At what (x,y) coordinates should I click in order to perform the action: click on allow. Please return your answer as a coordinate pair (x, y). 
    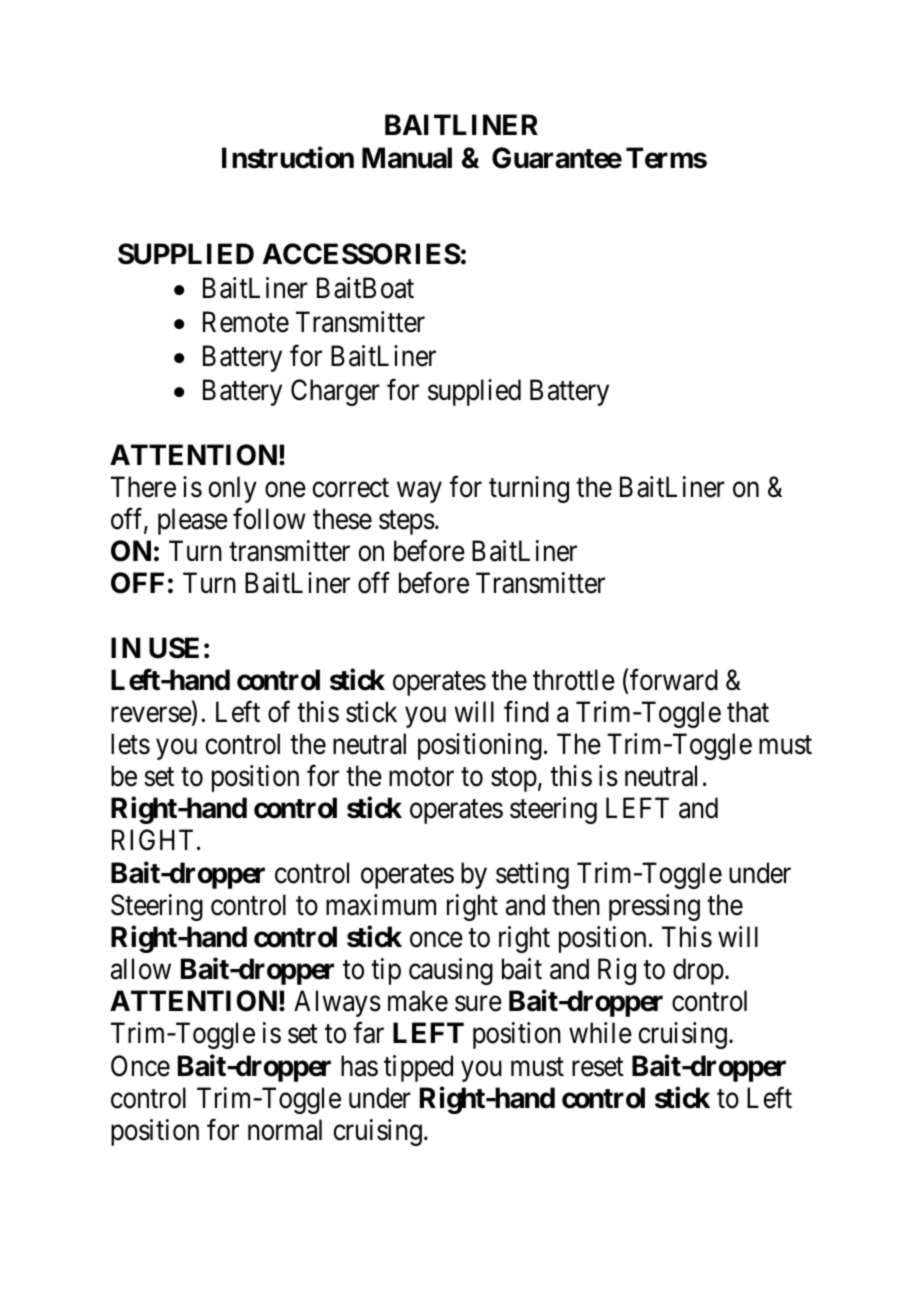
    Looking at the image, I should click on (141, 969).
